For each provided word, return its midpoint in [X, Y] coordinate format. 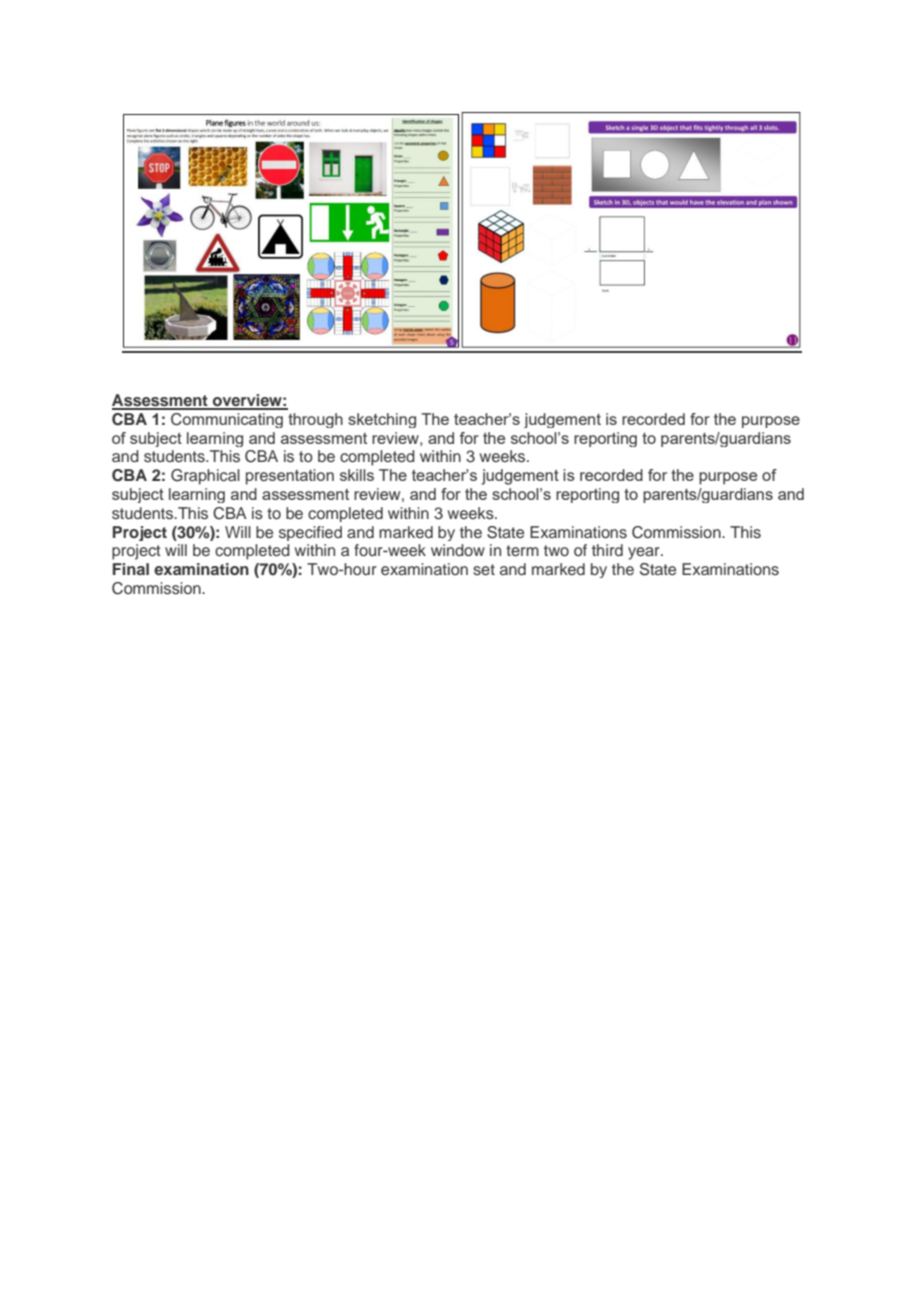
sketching [382, 420]
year [645, 553]
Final [131, 569]
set [484, 570]
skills [357, 475]
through [315, 420]
